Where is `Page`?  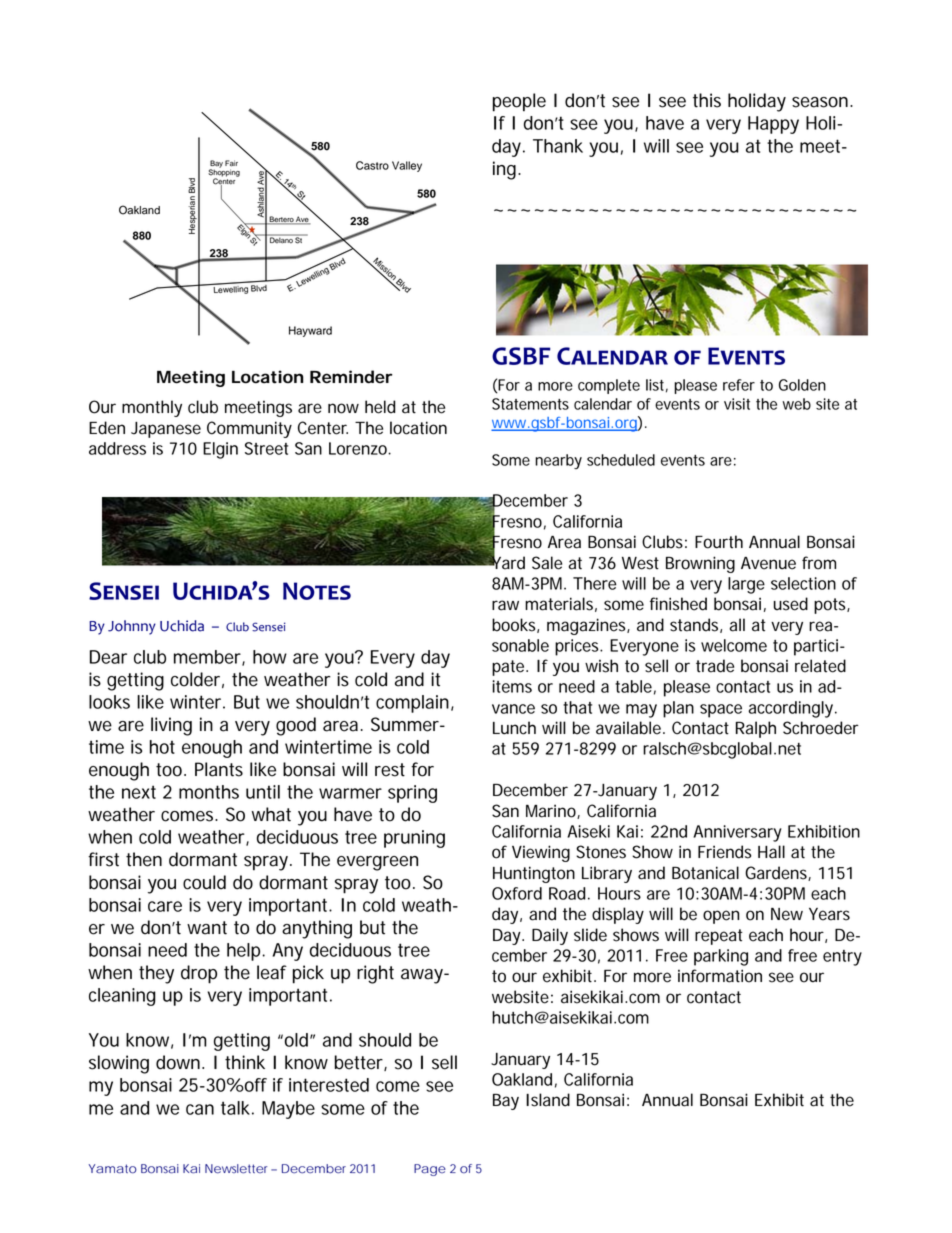 Page is located at coordinates (430, 1170).
